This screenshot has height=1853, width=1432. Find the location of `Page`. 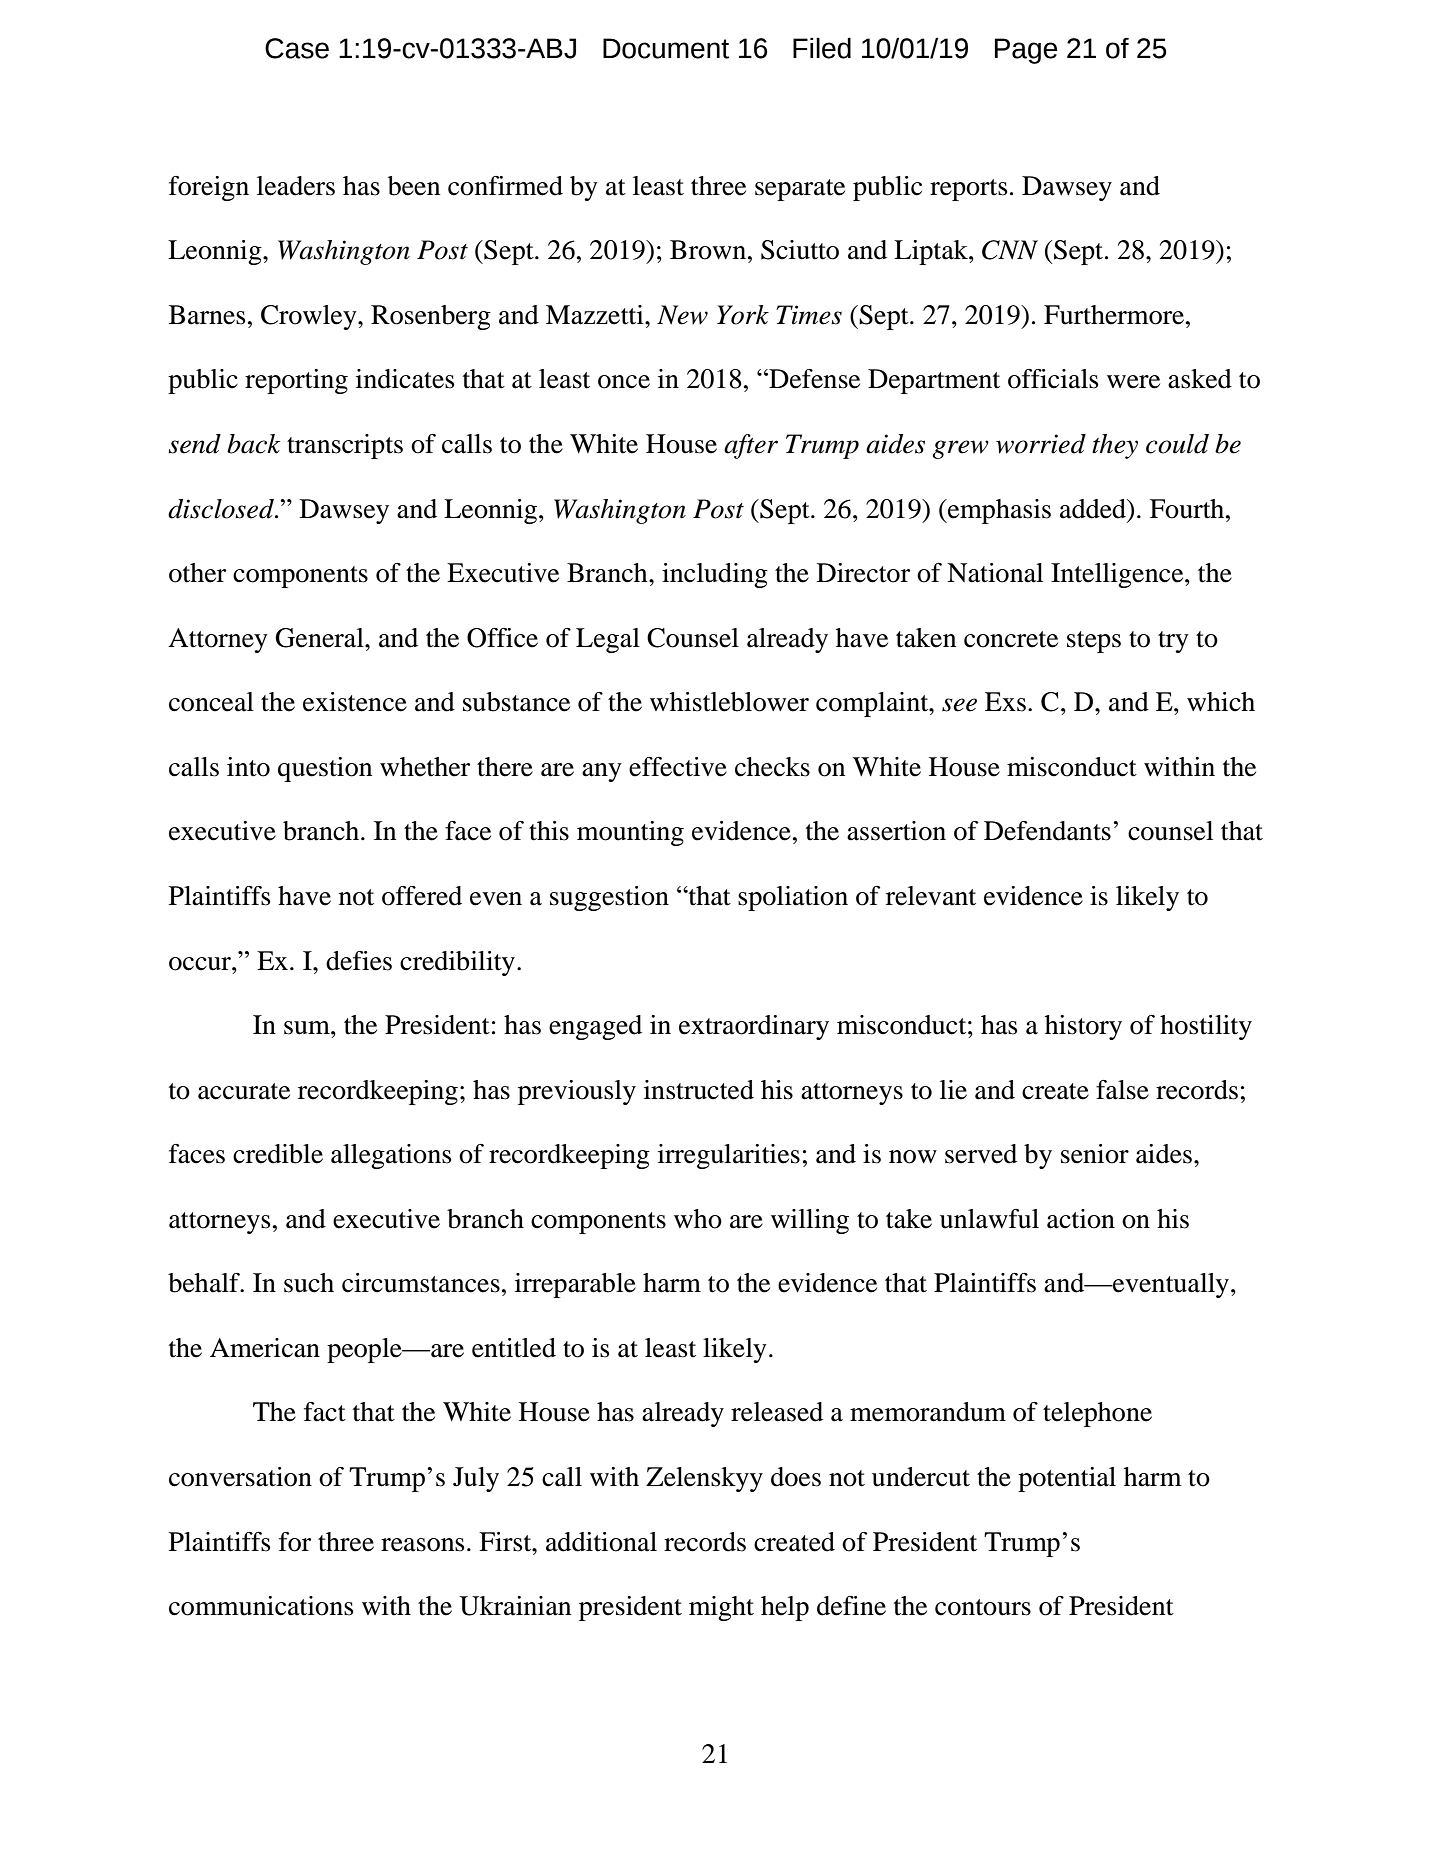

Page is located at coordinates (1026, 51).
